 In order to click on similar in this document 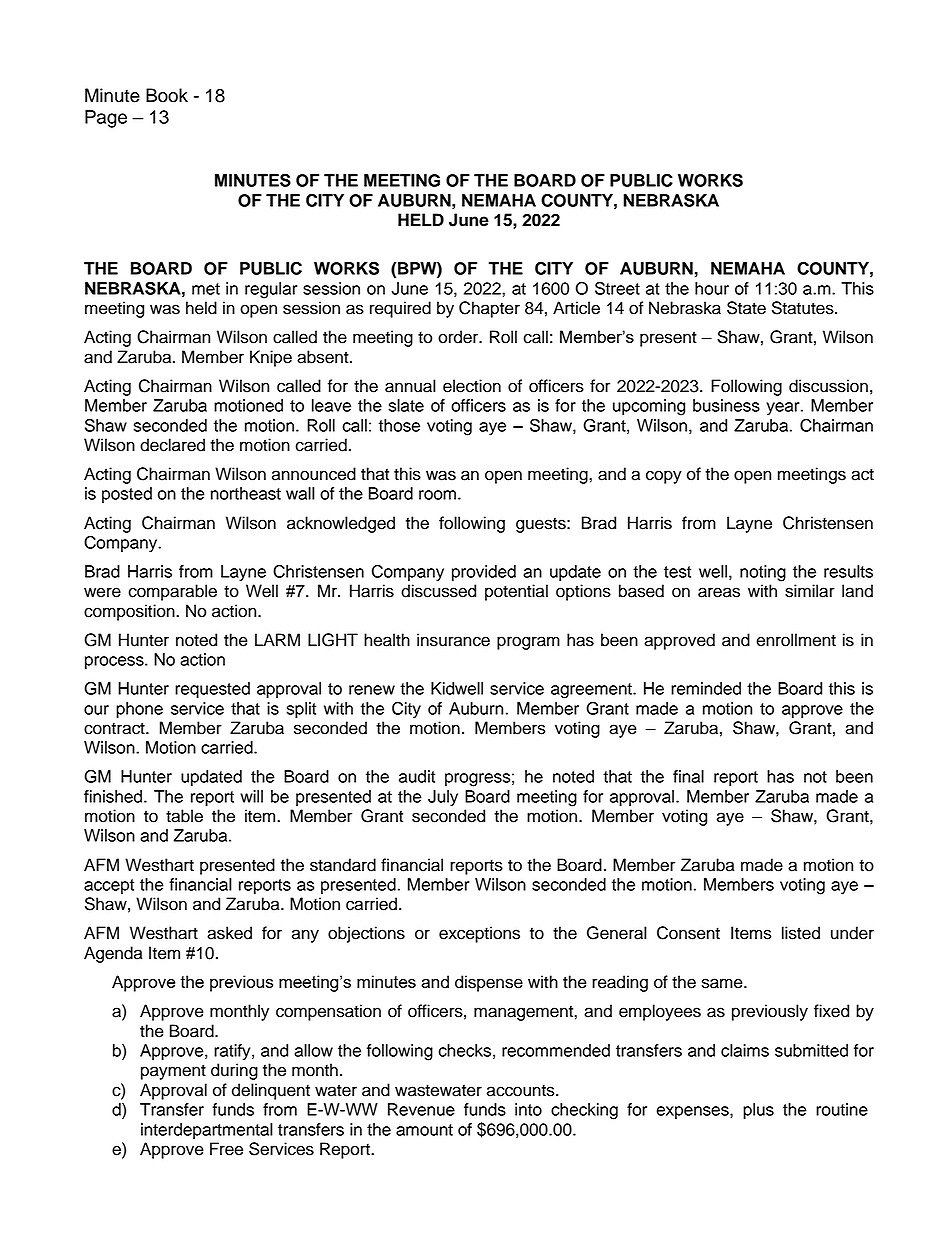, I will do `click(810, 591)`.
